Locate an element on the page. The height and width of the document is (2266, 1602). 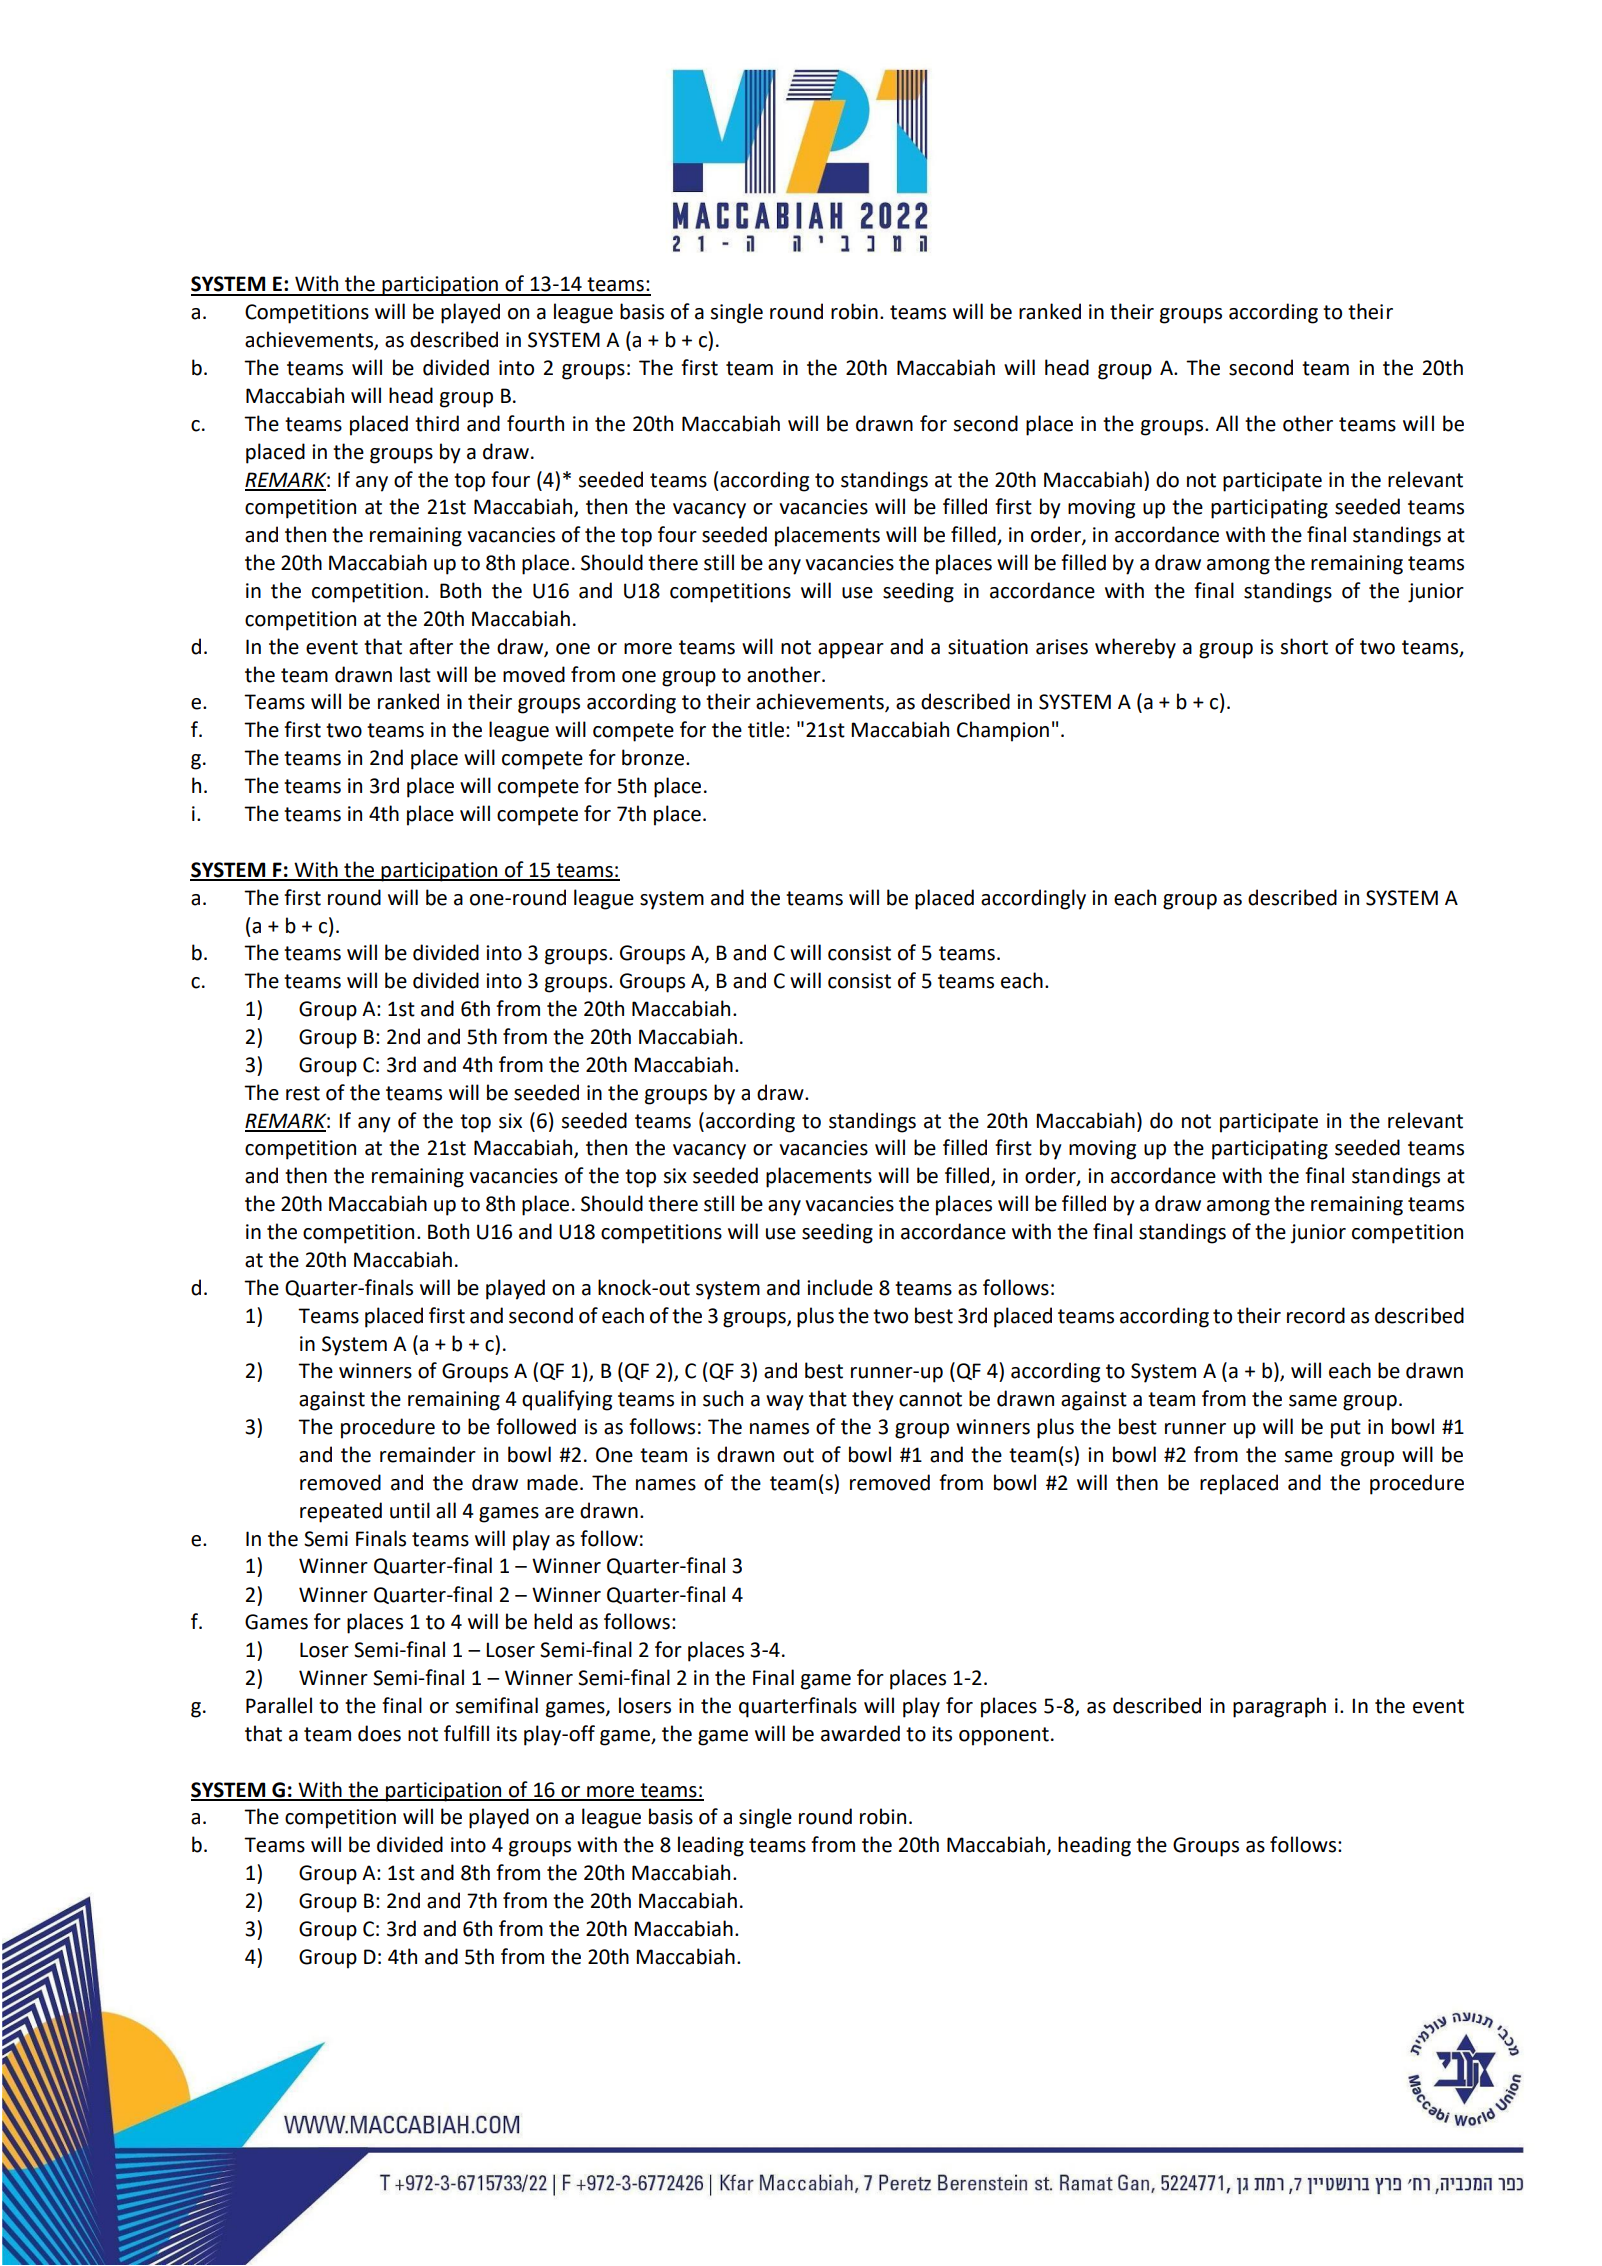
last is located at coordinates (415, 674).
